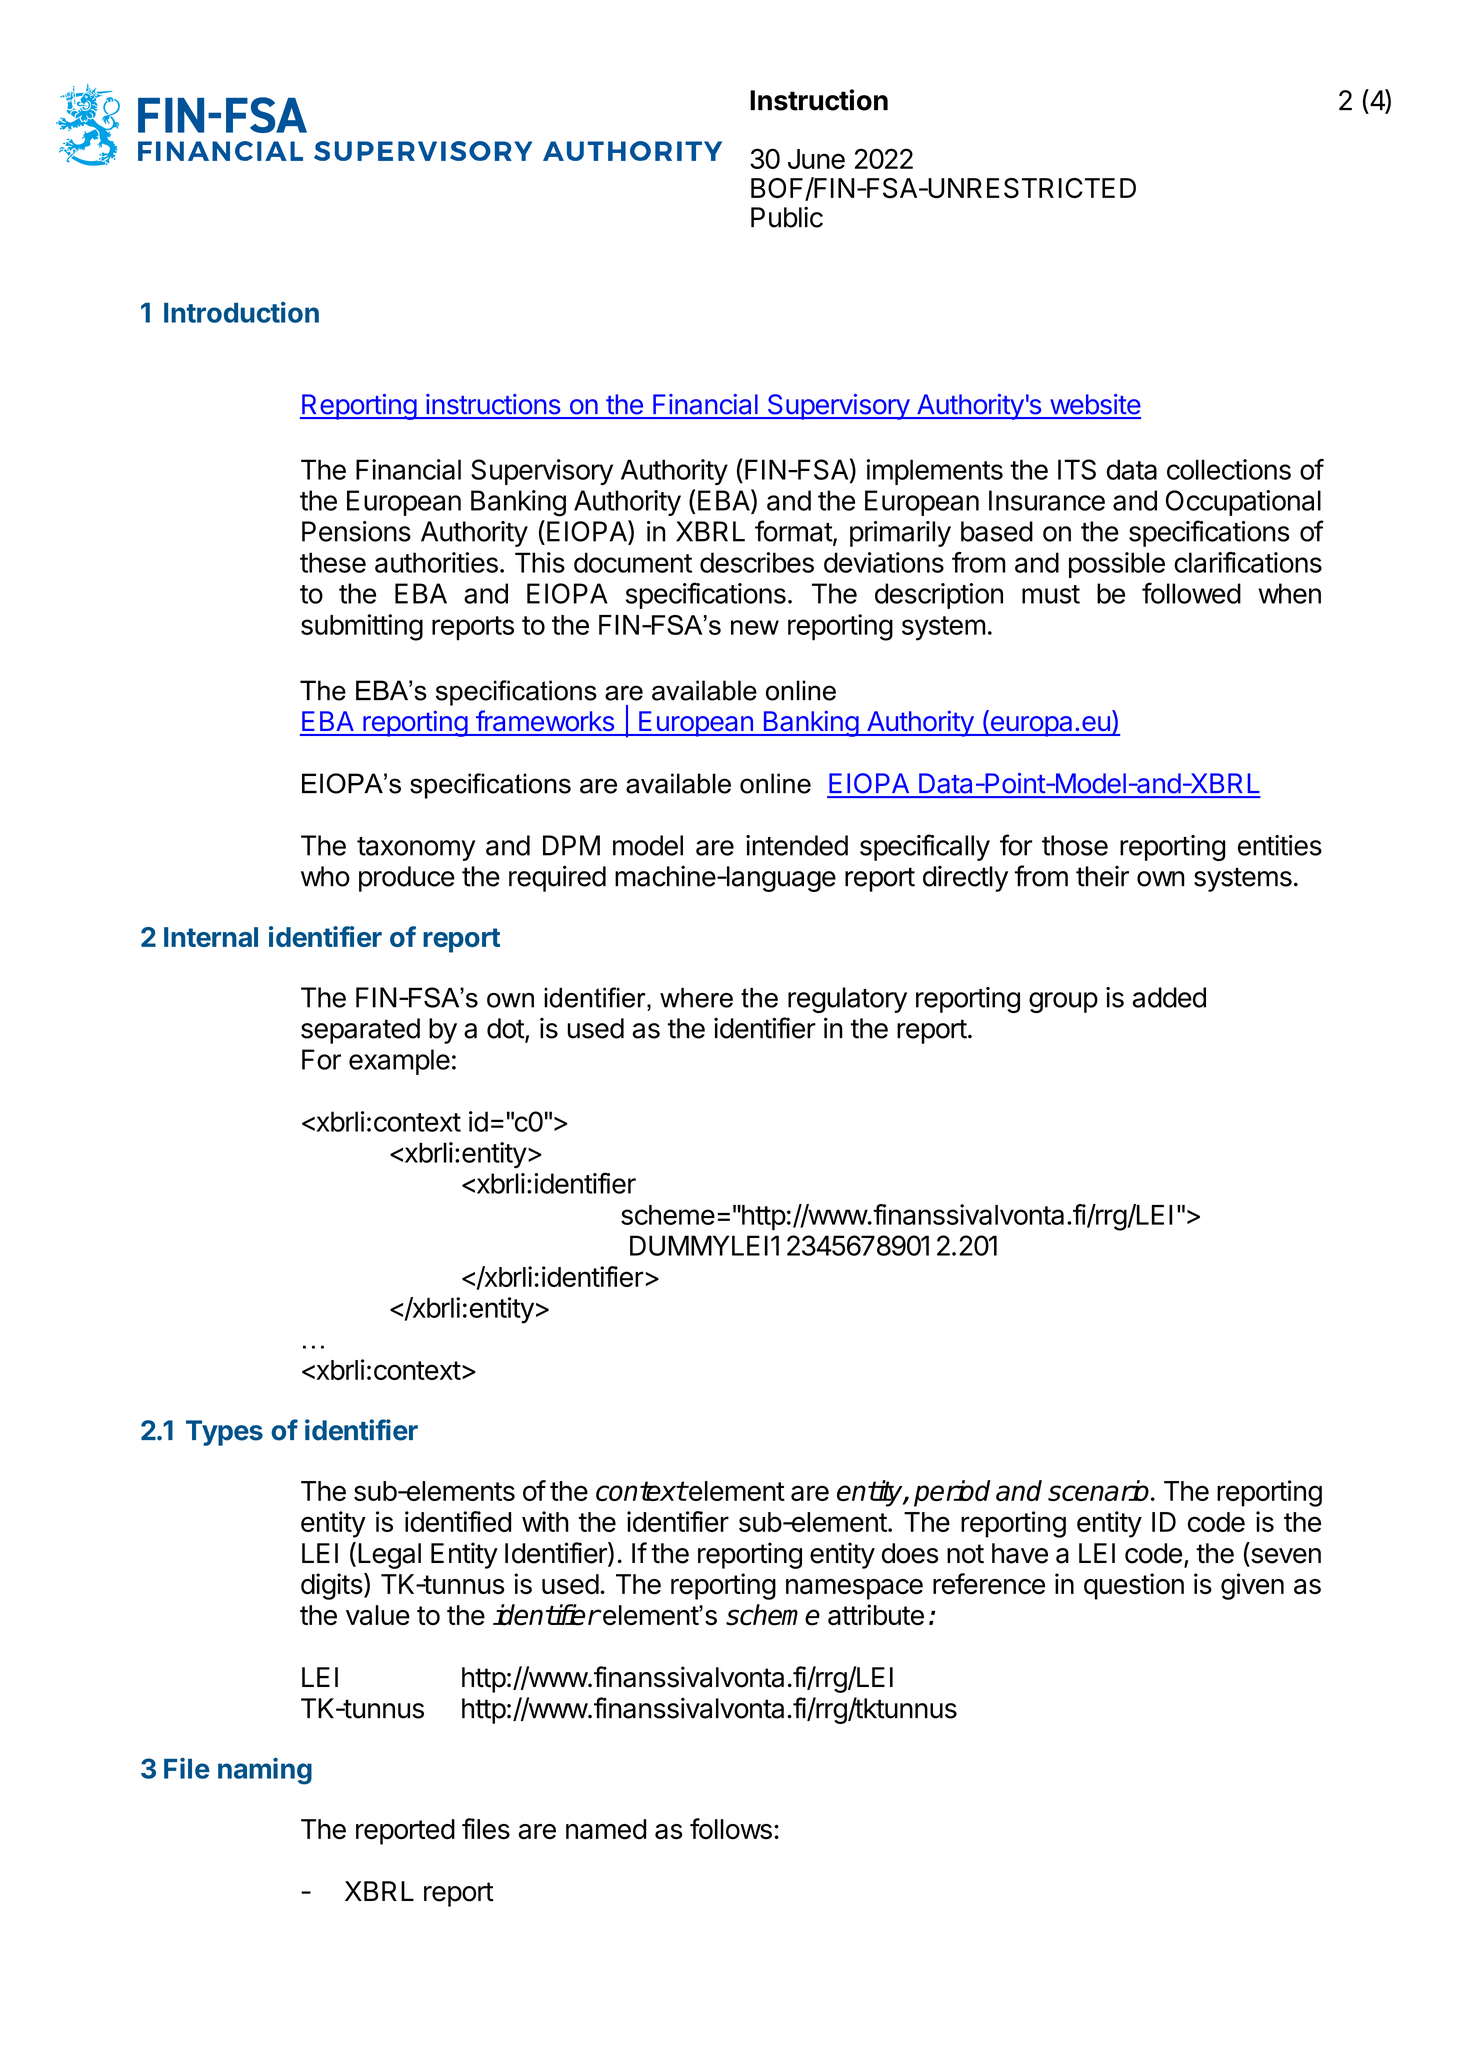  I want to click on collections, so click(1229, 469).
